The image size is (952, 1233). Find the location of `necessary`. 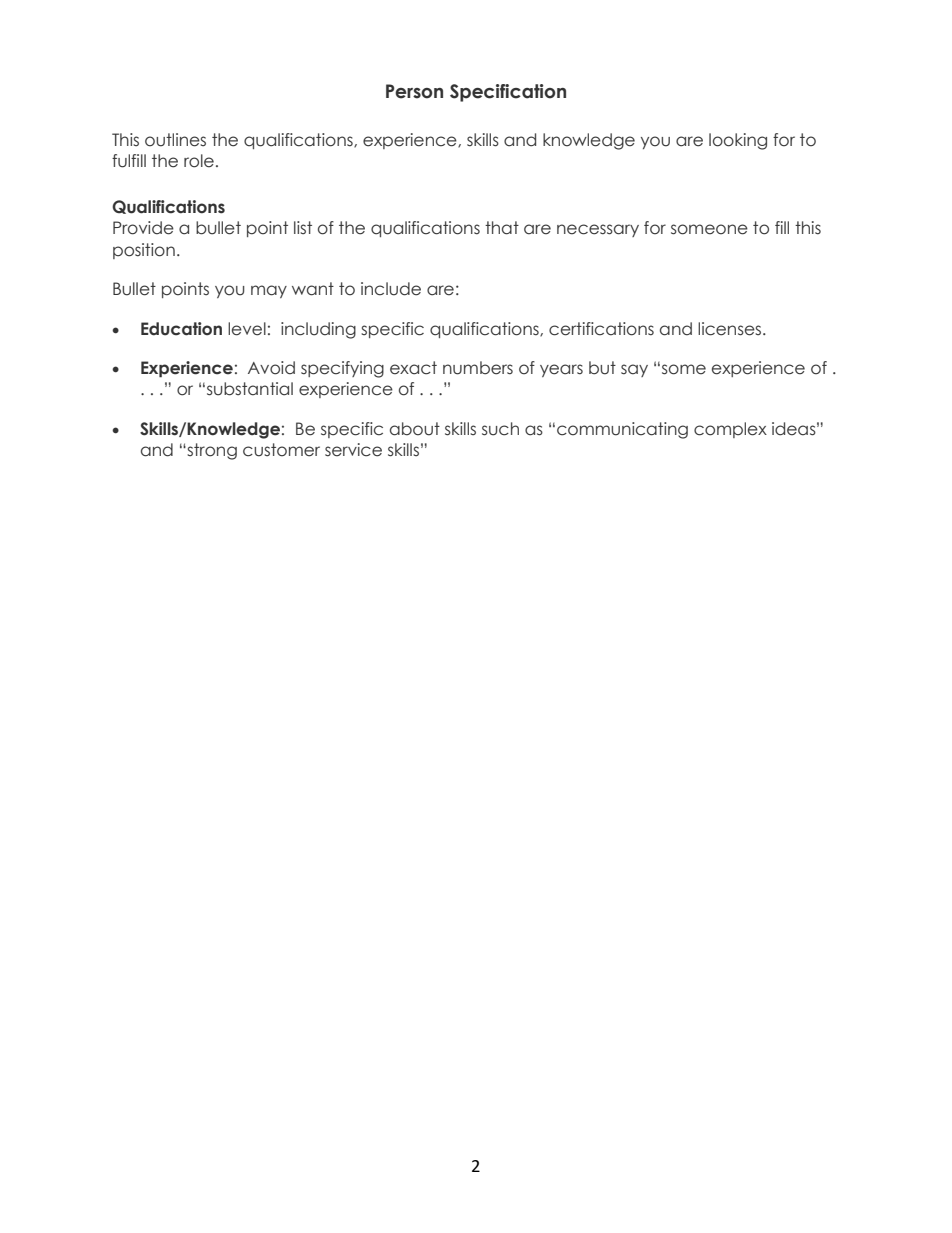

necessary is located at coordinates (598, 230).
